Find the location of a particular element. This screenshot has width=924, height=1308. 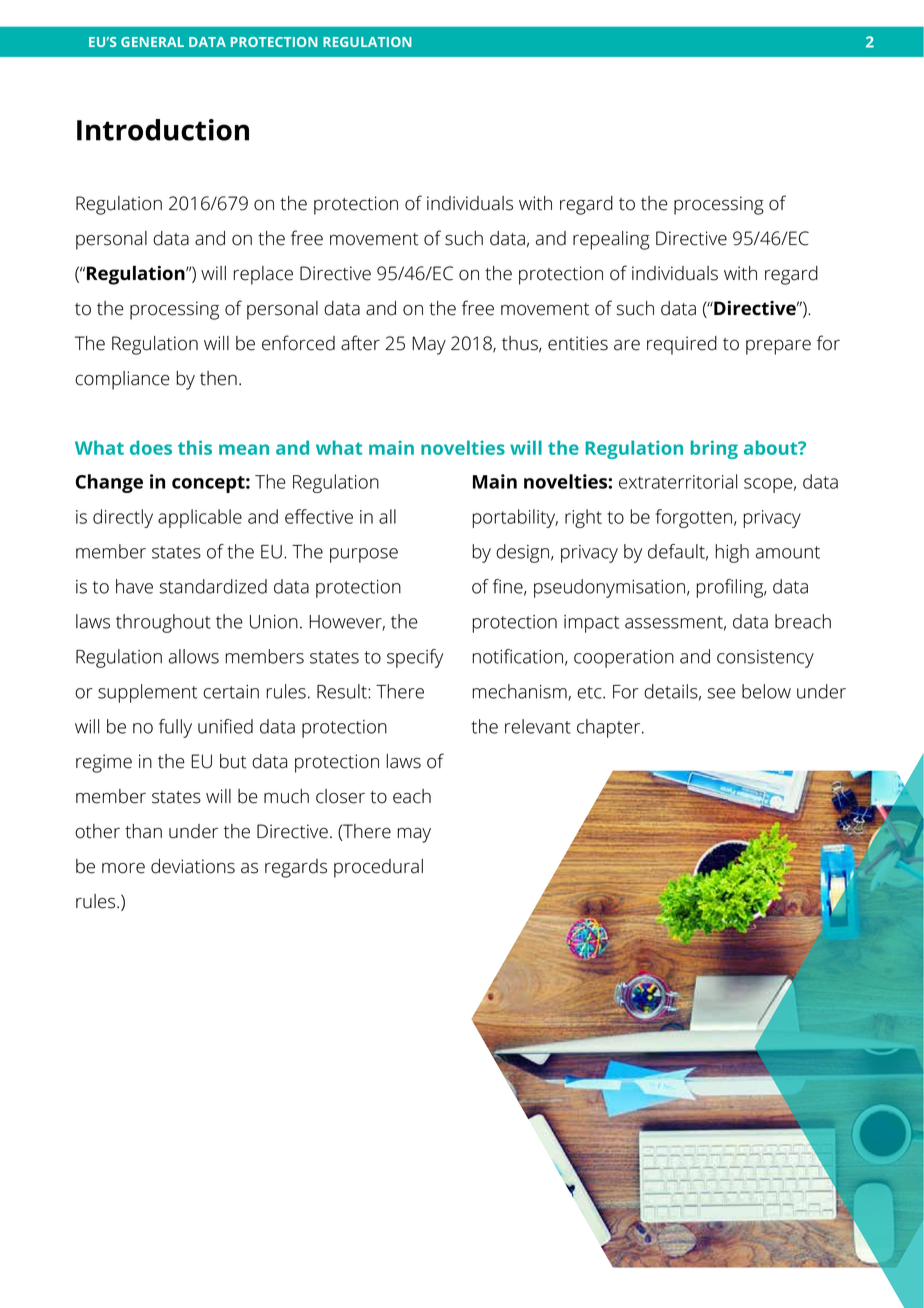

high is located at coordinates (732, 553).
